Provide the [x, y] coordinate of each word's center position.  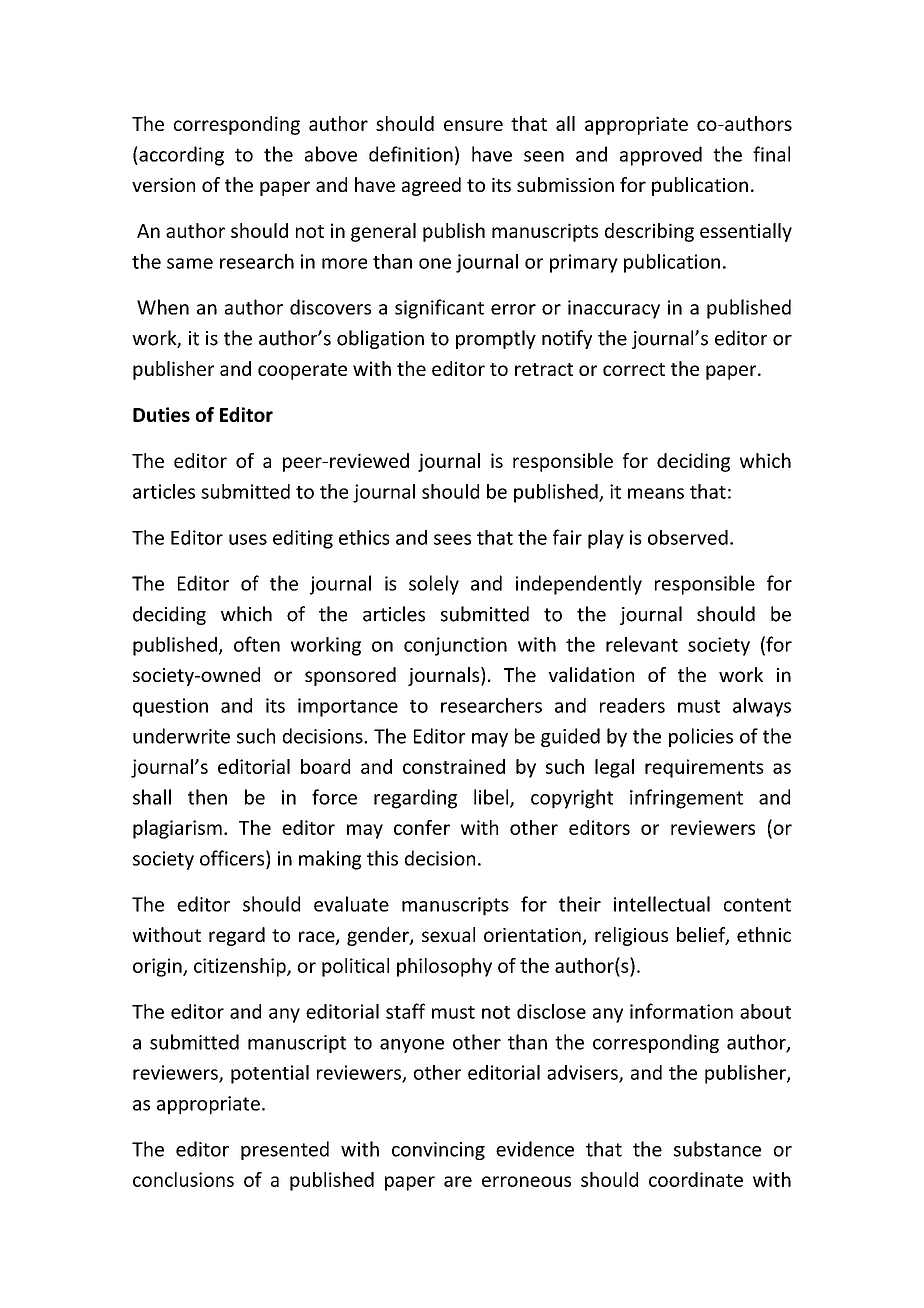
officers [233, 858]
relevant [642, 644]
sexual [448, 934]
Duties [161, 414]
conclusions [183, 1179]
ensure [473, 125]
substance [717, 1149]
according [180, 156]
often [257, 644]
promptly [496, 339]
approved [661, 156]
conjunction [455, 646]
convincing [438, 1151]
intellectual [662, 904]
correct [634, 369]
